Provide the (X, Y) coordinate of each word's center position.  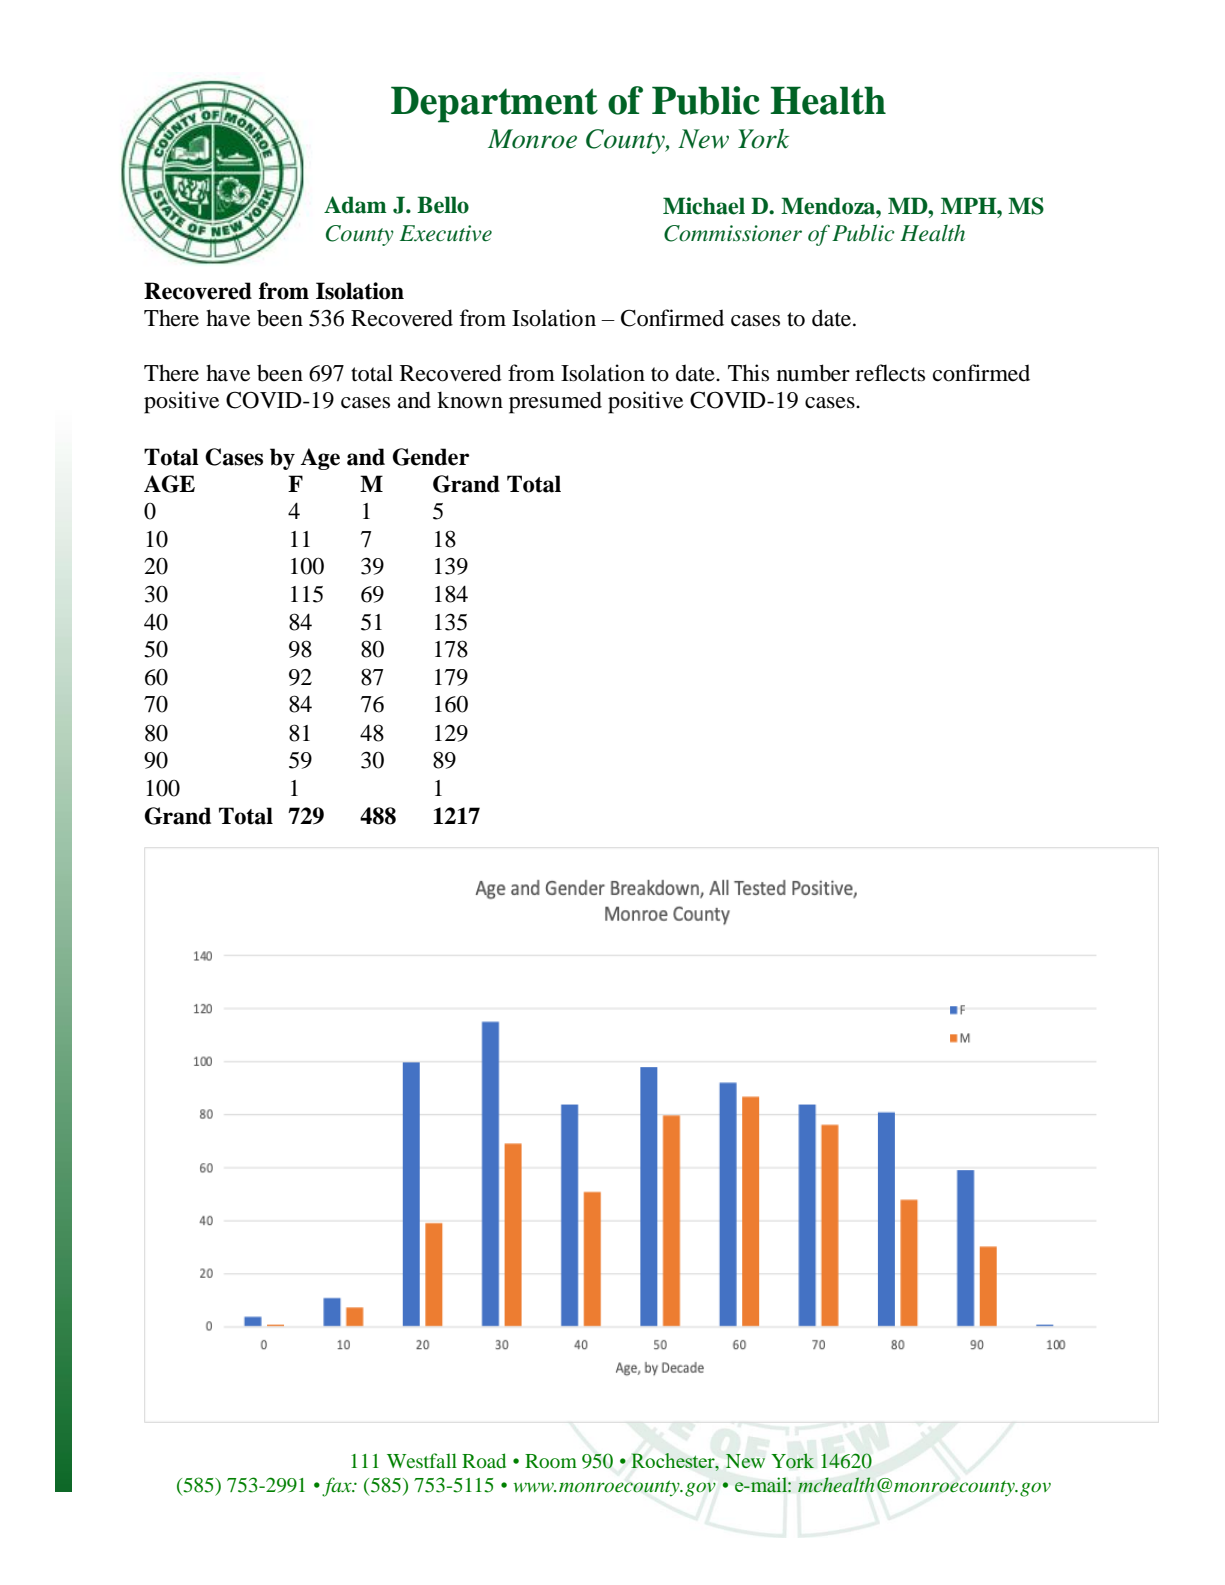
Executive (446, 233)
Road (484, 1460)
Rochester (674, 1461)
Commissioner (733, 233)
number (813, 373)
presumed (555, 402)
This (748, 373)
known (470, 400)
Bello (443, 205)
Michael (704, 206)
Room (551, 1461)
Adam (355, 205)
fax (338, 1487)
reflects (890, 373)
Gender (430, 457)
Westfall (422, 1460)
